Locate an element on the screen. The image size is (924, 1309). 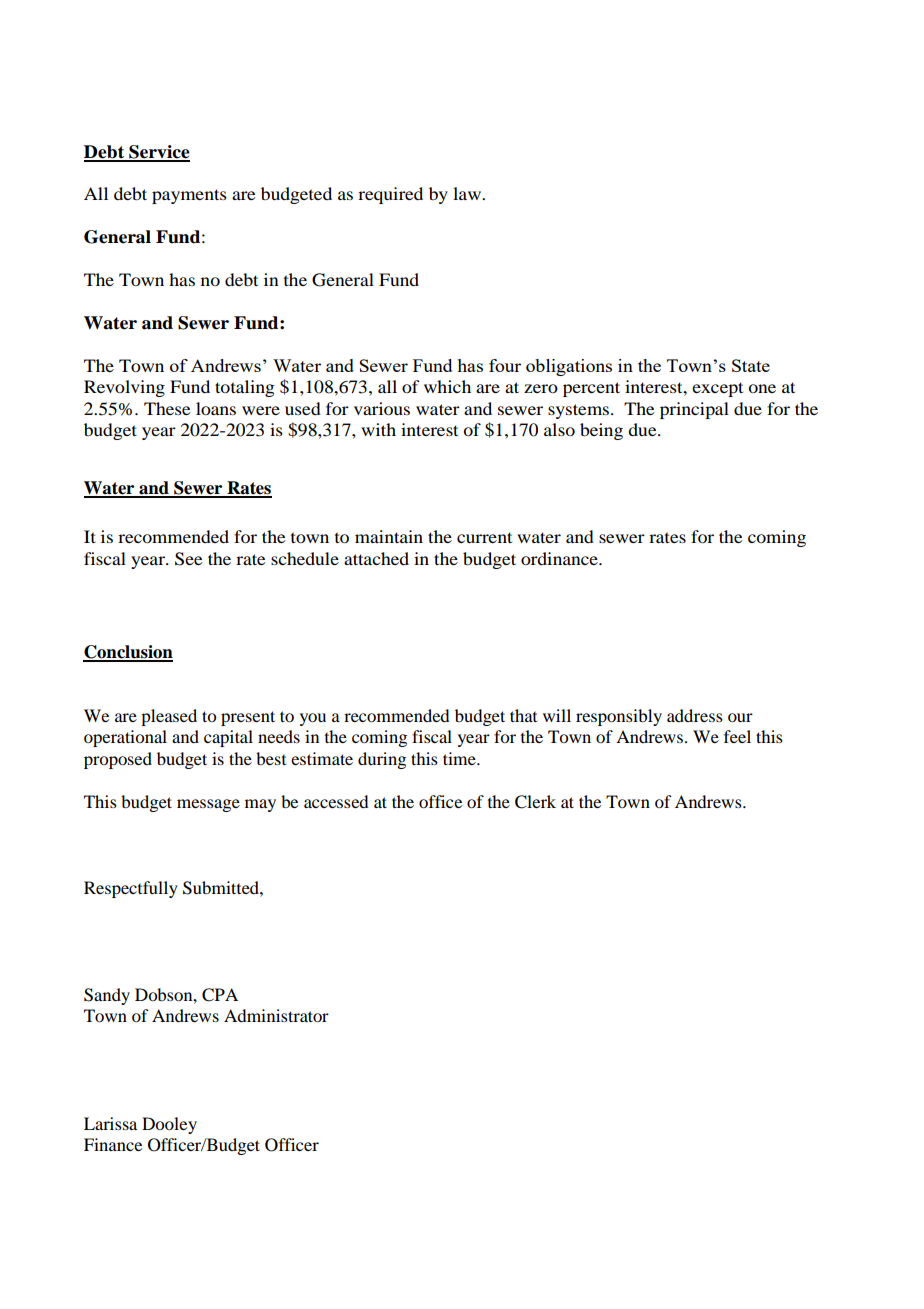
feel is located at coordinates (737, 736).
